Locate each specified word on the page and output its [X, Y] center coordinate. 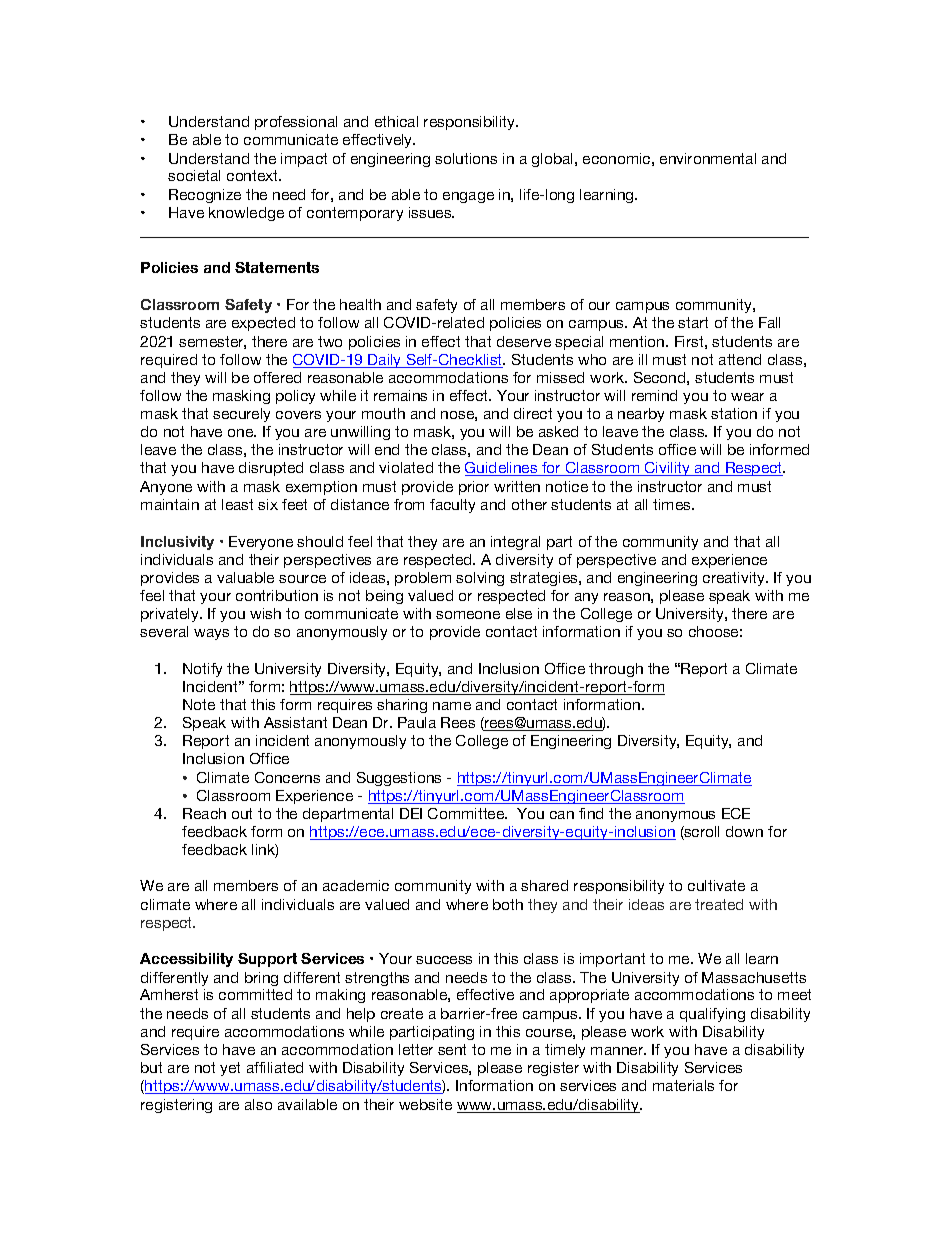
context [254, 175]
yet [230, 1069]
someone [468, 615]
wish [265, 613]
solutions [466, 158]
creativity [735, 579]
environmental [708, 158]
